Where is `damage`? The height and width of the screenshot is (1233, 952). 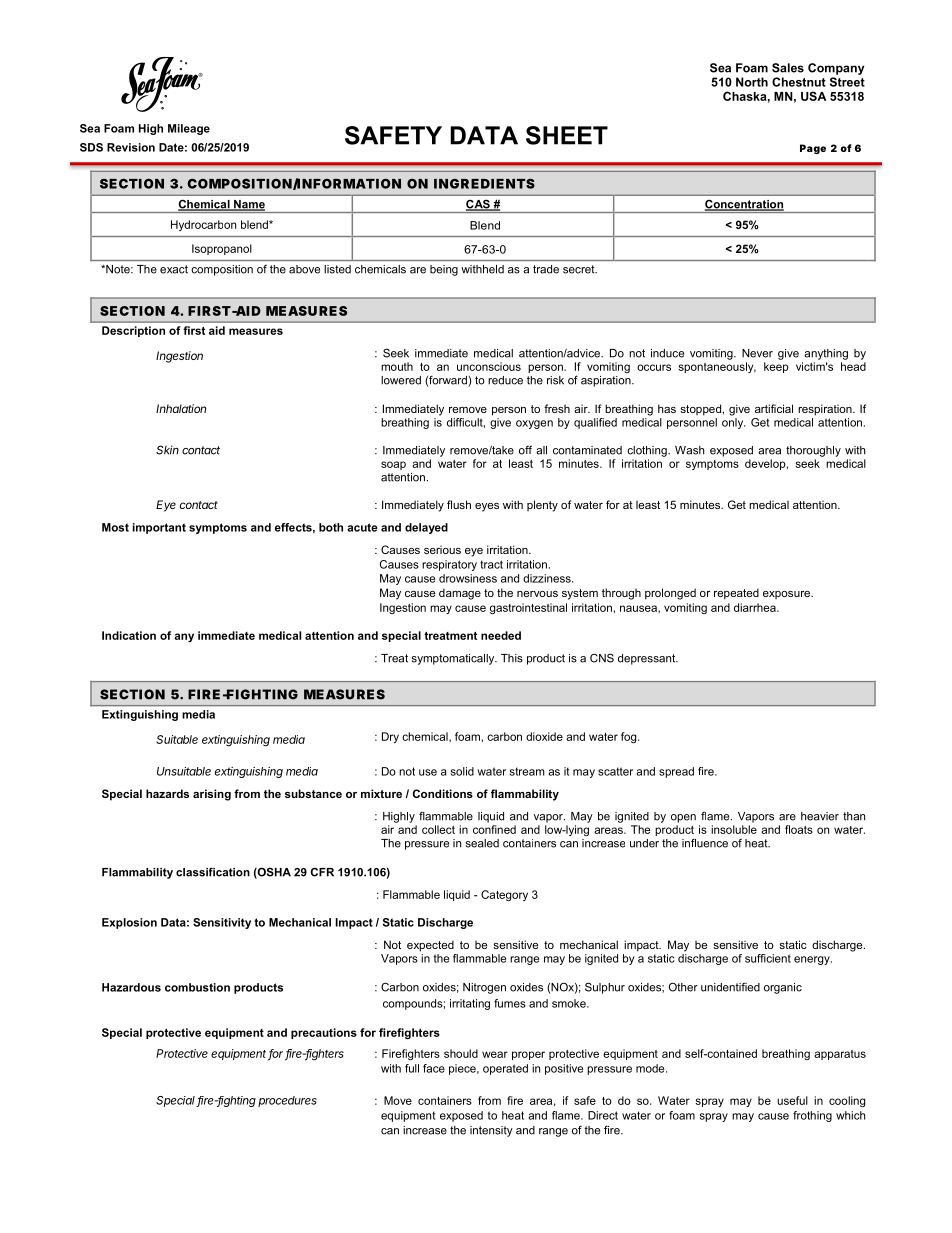
damage is located at coordinates (460, 594).
